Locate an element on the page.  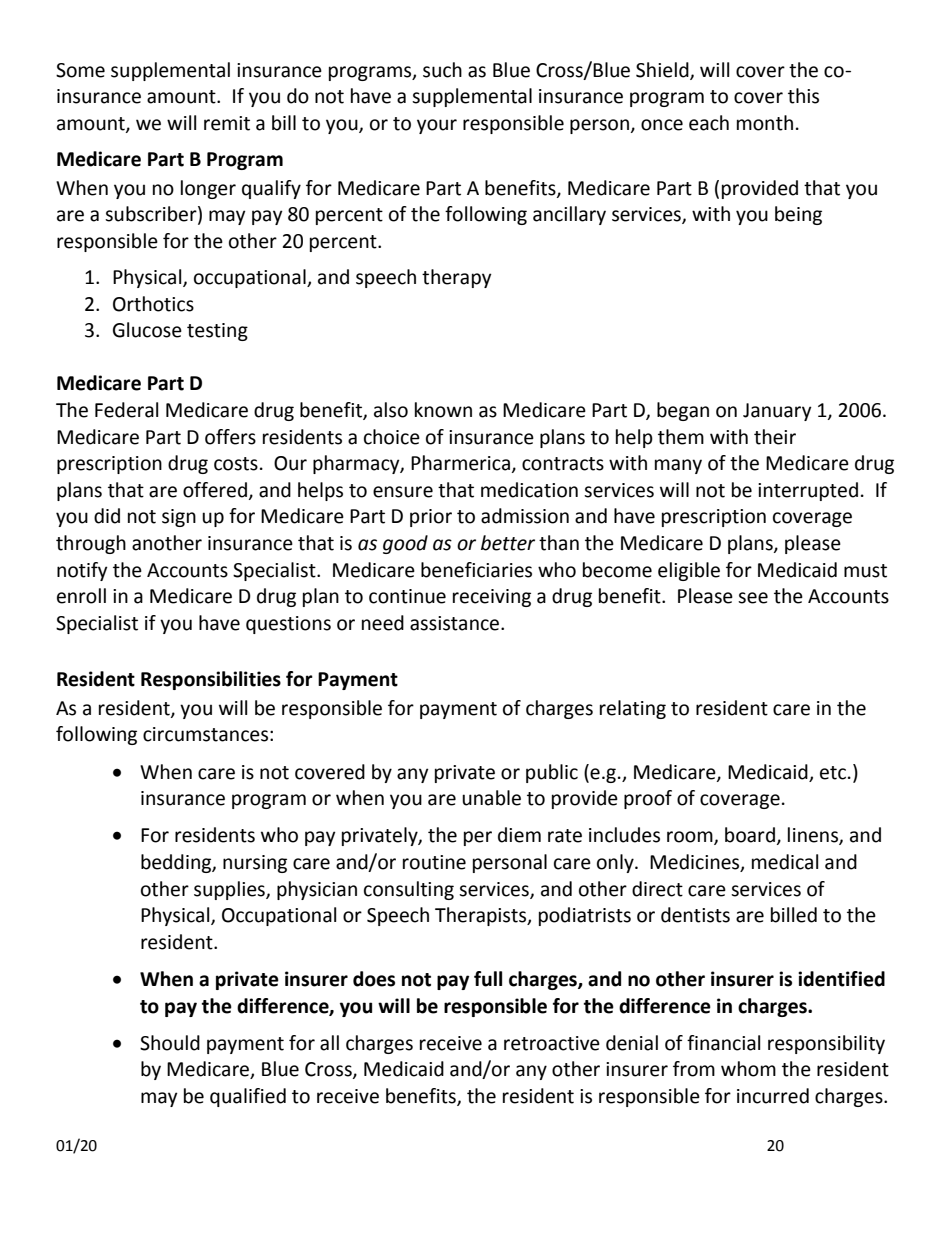
Federal is located at coordinates (126, 410).
